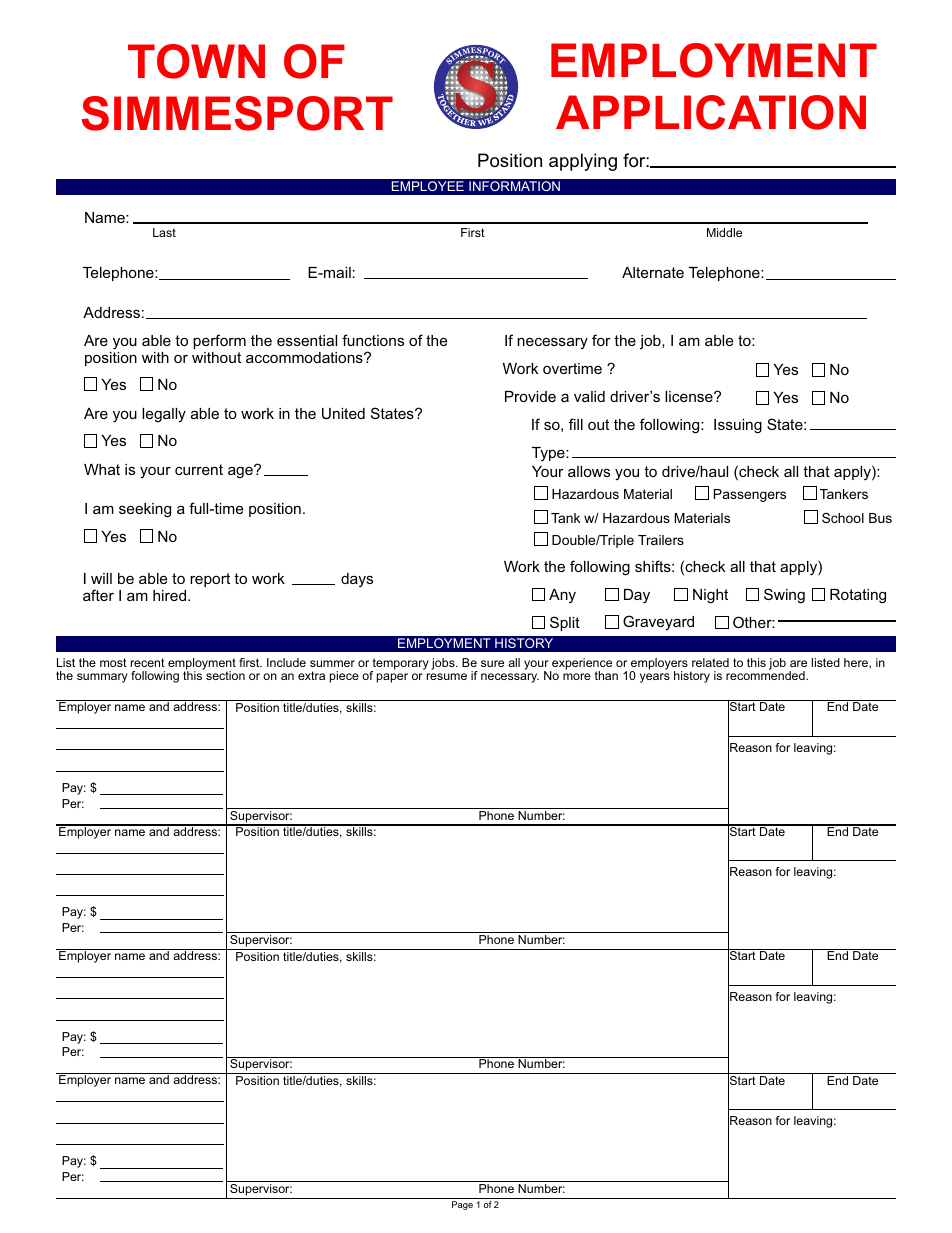 This image has width=952, height=1233. I want to click on resume, so click(447, 676).
